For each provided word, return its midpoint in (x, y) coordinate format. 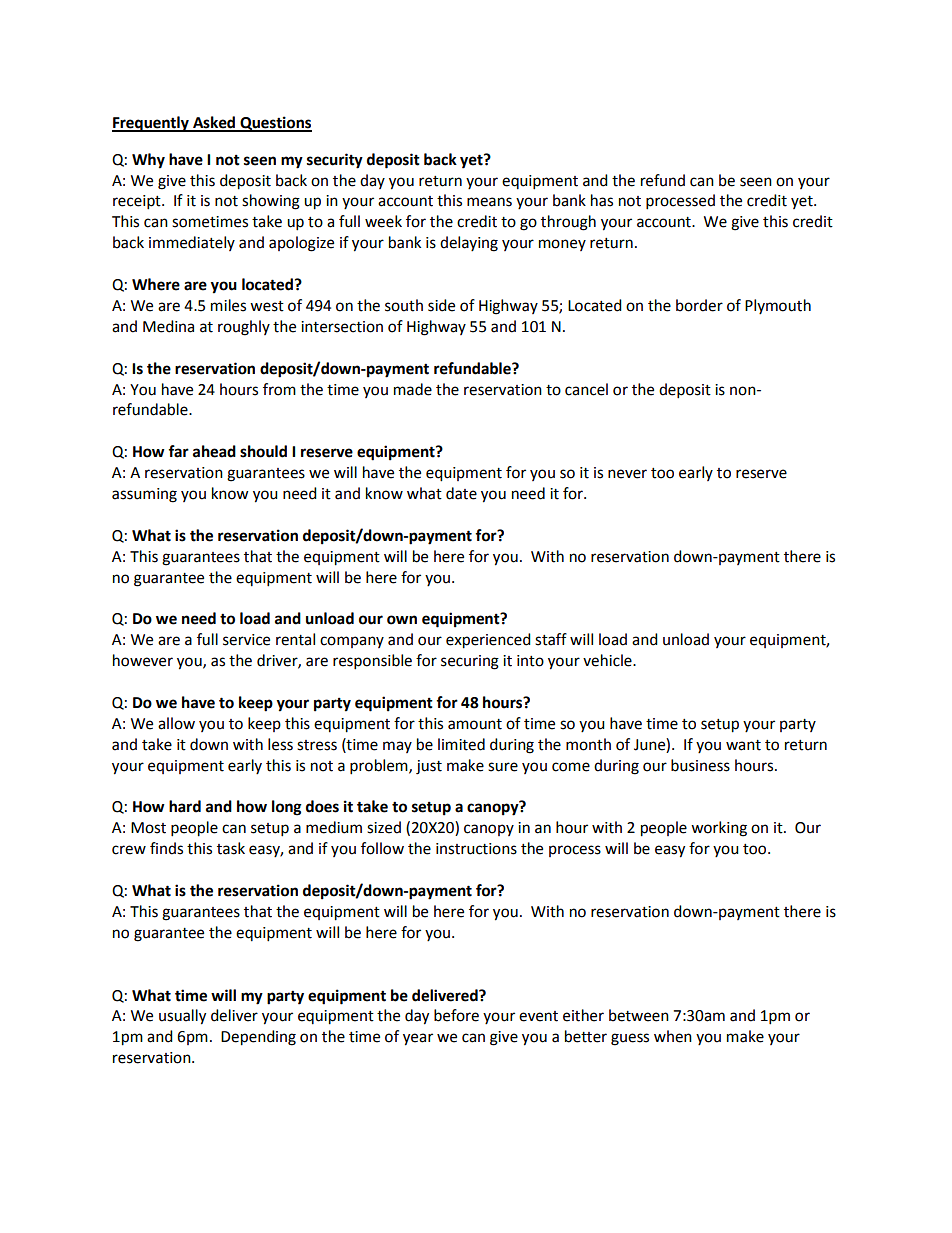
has (602, 200)
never (627, 474)
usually (182, 1017)
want (743, 745)
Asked (214, 123)
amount (475, 724)
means (489, 202)
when (673, 1036)
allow (176, 723)
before (456, 1015)
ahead (214, 451)
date (461, 493)
